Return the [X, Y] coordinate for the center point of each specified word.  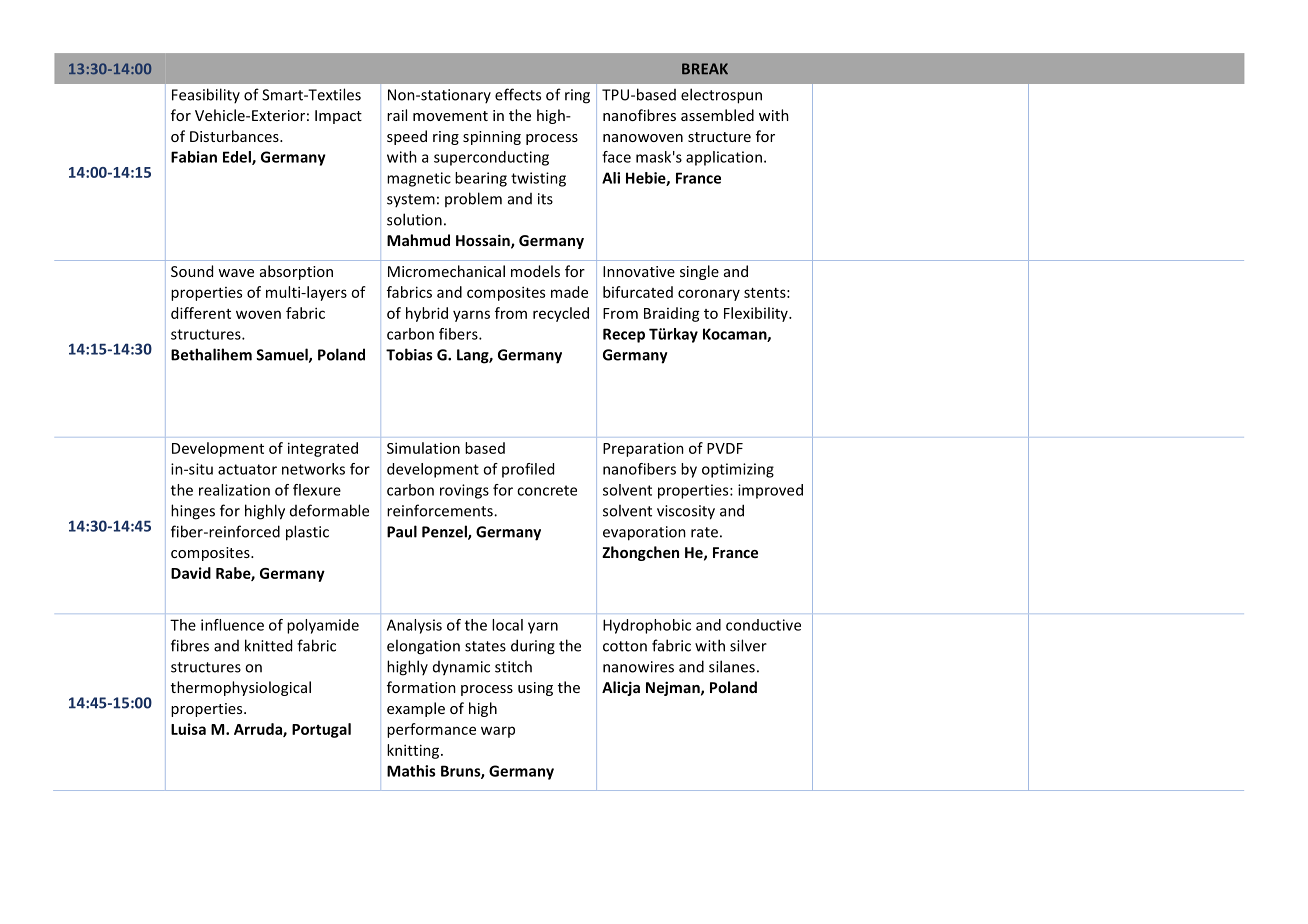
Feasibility [206, 95]
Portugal [321, 730]
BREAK [705, 69]
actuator [247, 469]
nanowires [638, 667]
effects [518, 94]
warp [498, 732]
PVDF [725, 448]
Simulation [423, 448]
